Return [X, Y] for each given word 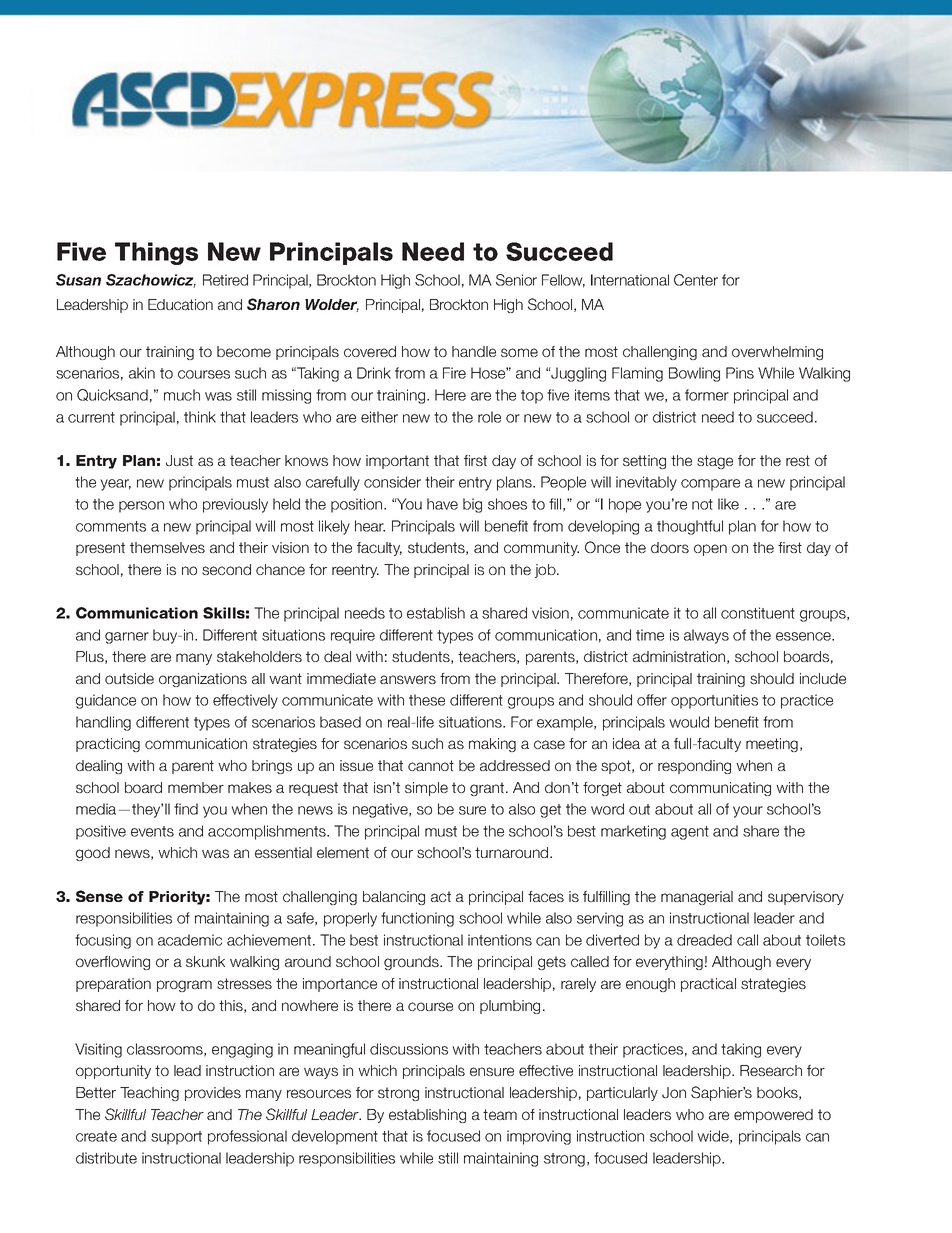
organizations [203, 680]
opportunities [714, 701]
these [427, 700]
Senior [516, 280]
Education [180, 304]
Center [696, 280]
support [176, 1138]
